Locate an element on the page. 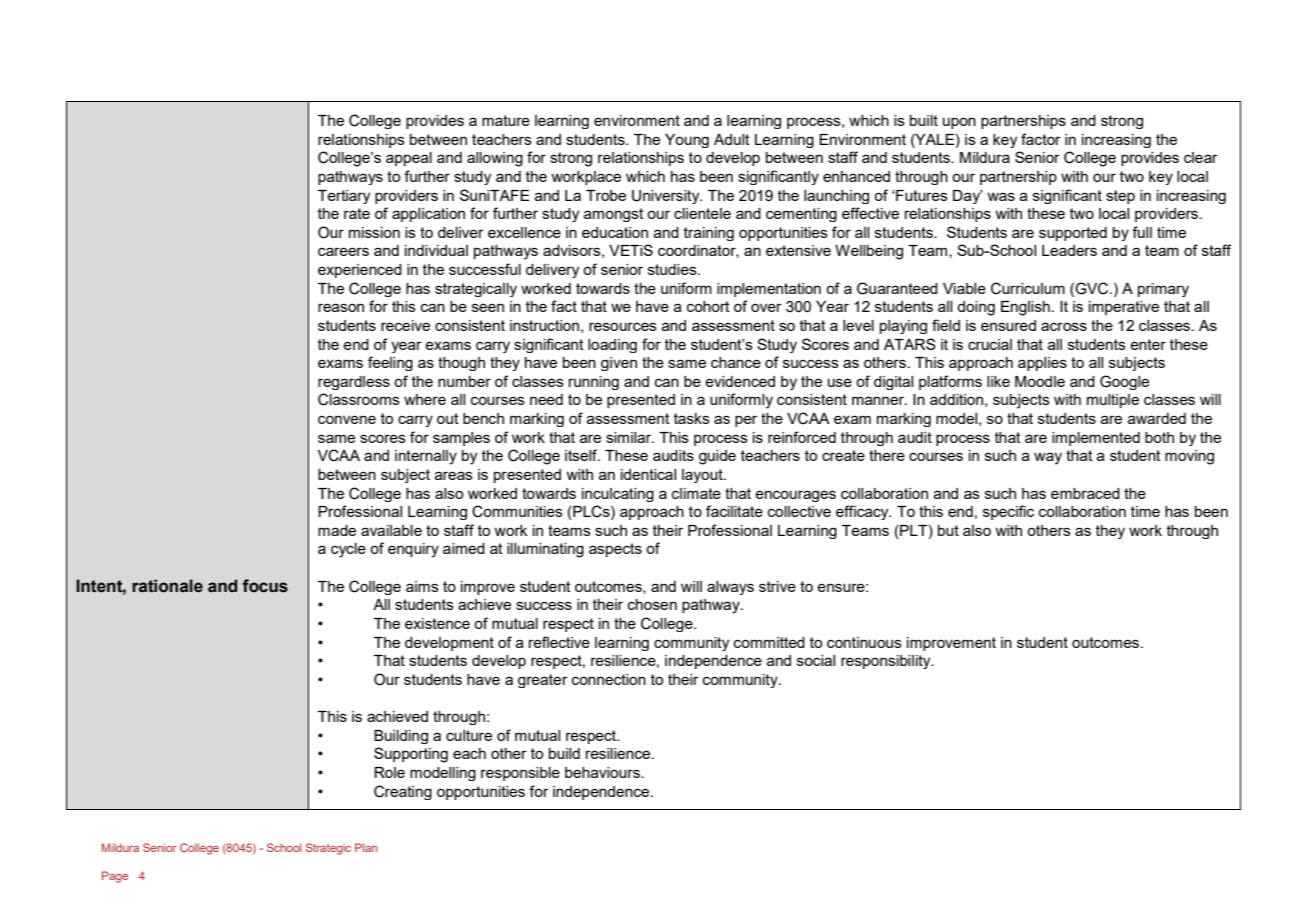 The width and height of the page is (1308, 924). Young is located at coordinates (687, 141).
